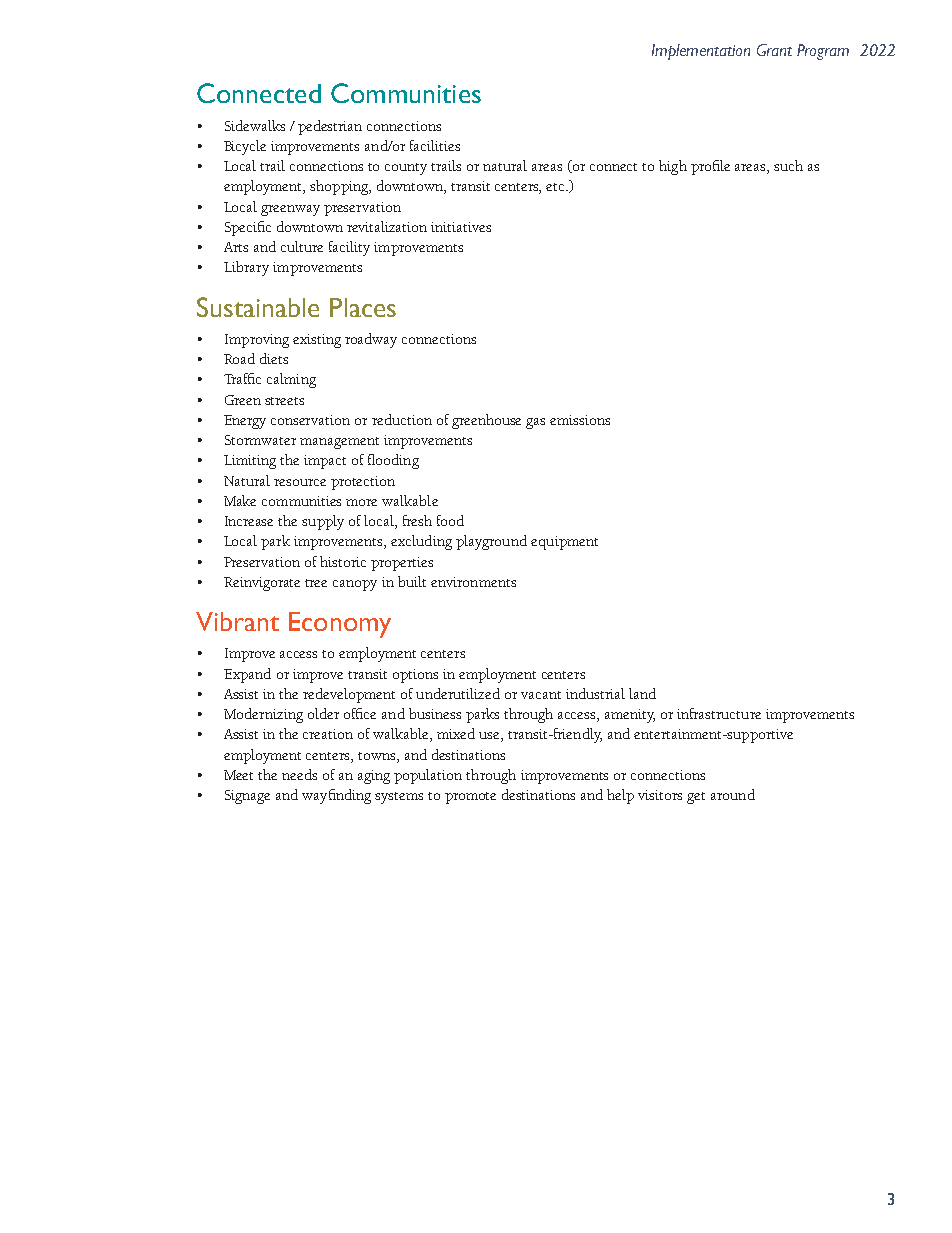 Image resolution: width=952 pixels, height=1233 pixels. I want to click on facilities, so click(435, 145).
